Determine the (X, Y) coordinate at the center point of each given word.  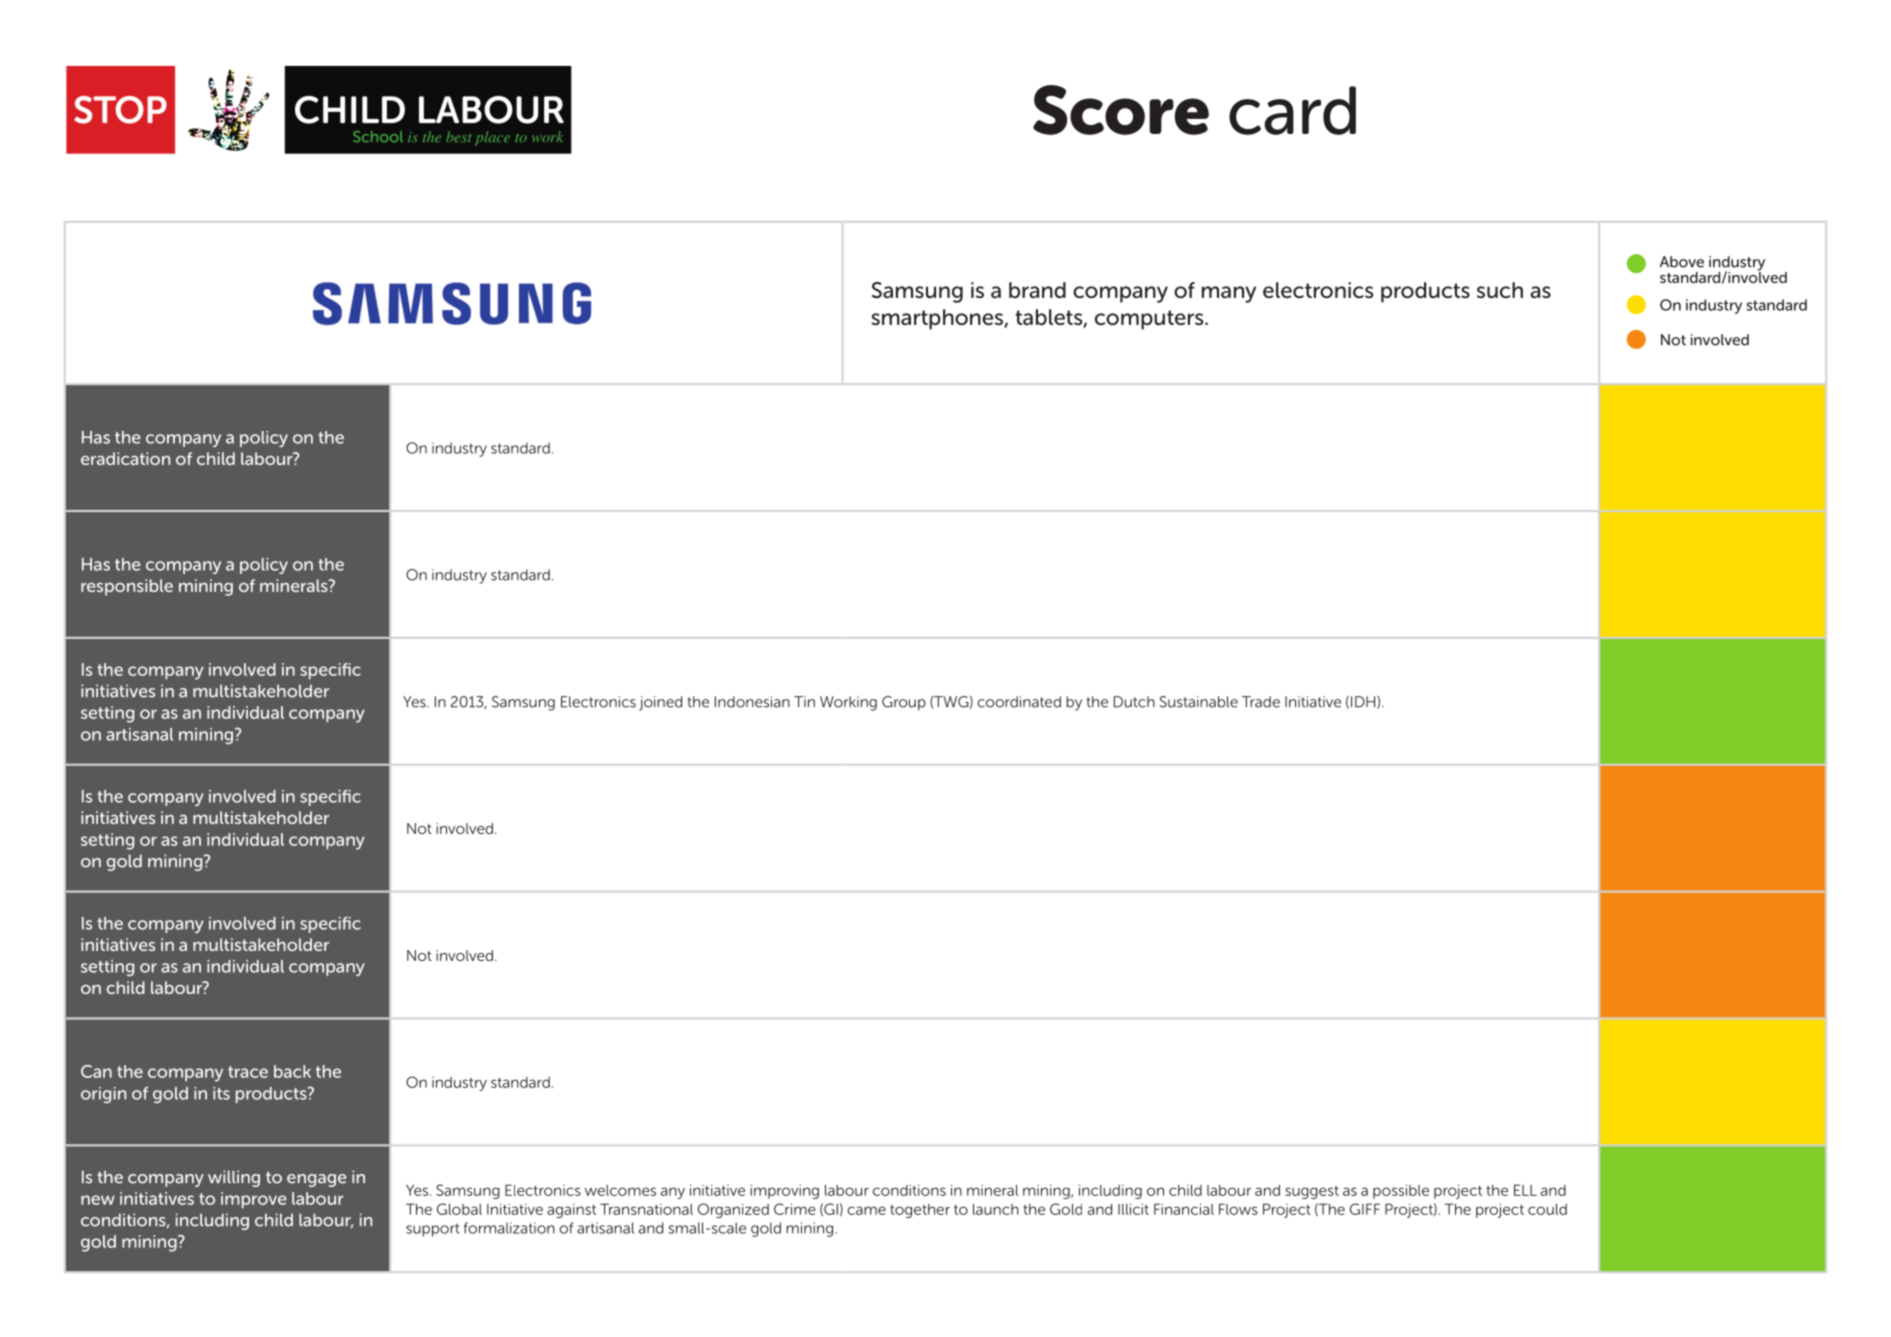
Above (1682, 262)
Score (1121, 110)
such (1500, 290)
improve (254, 1200)
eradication (125, 458)
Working (848, 703)
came (866, 1210)
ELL (1525, 1190)
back (292, 1071)
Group (904, 703)
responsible (127, 587)
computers (1150, 320)
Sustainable (1199, 702)
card (1292, 110)
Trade (1261, 702)
